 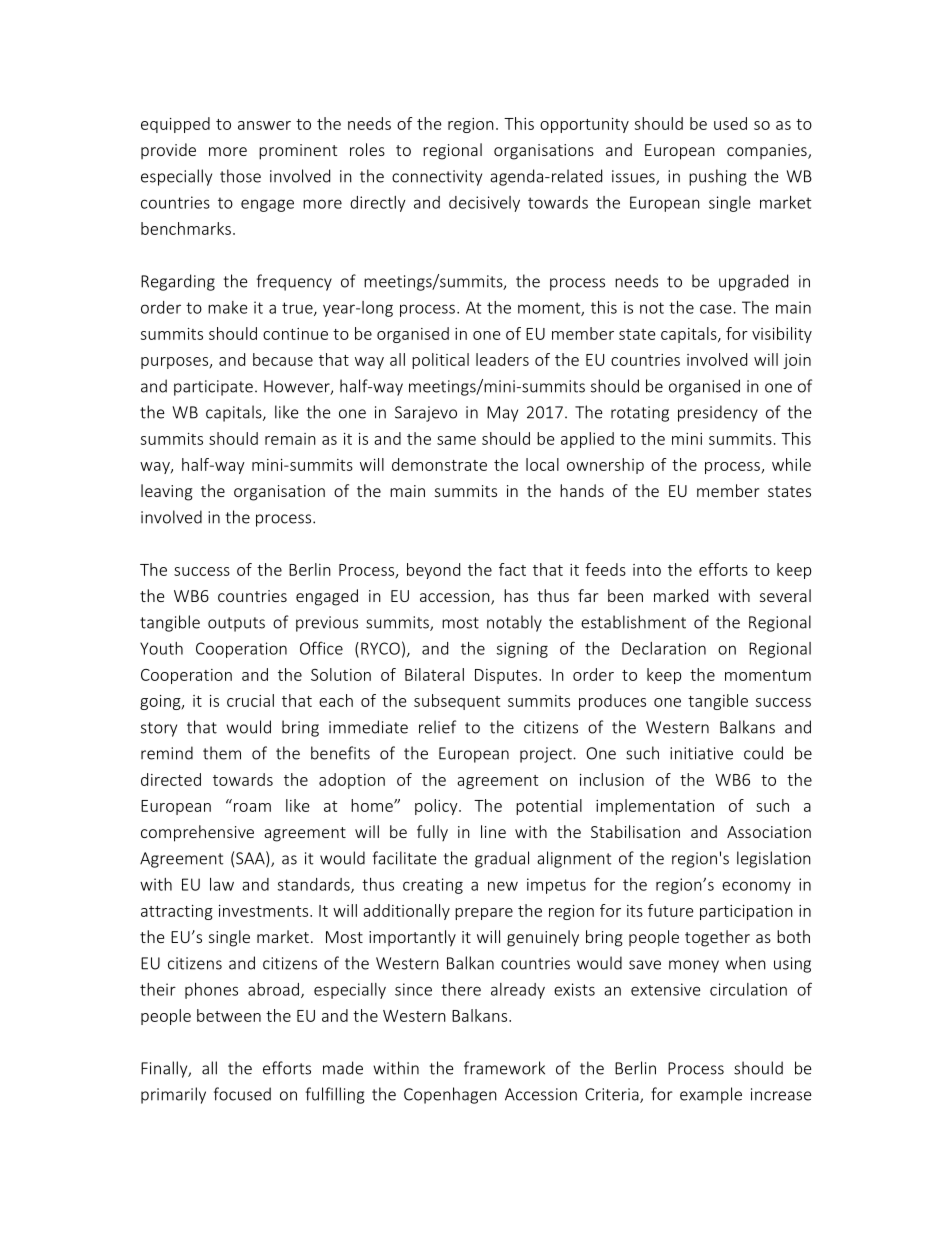 What do you see at coordinates (437, 727) in the screenshot?
I see `relief` at bounding box center [437, 727].
